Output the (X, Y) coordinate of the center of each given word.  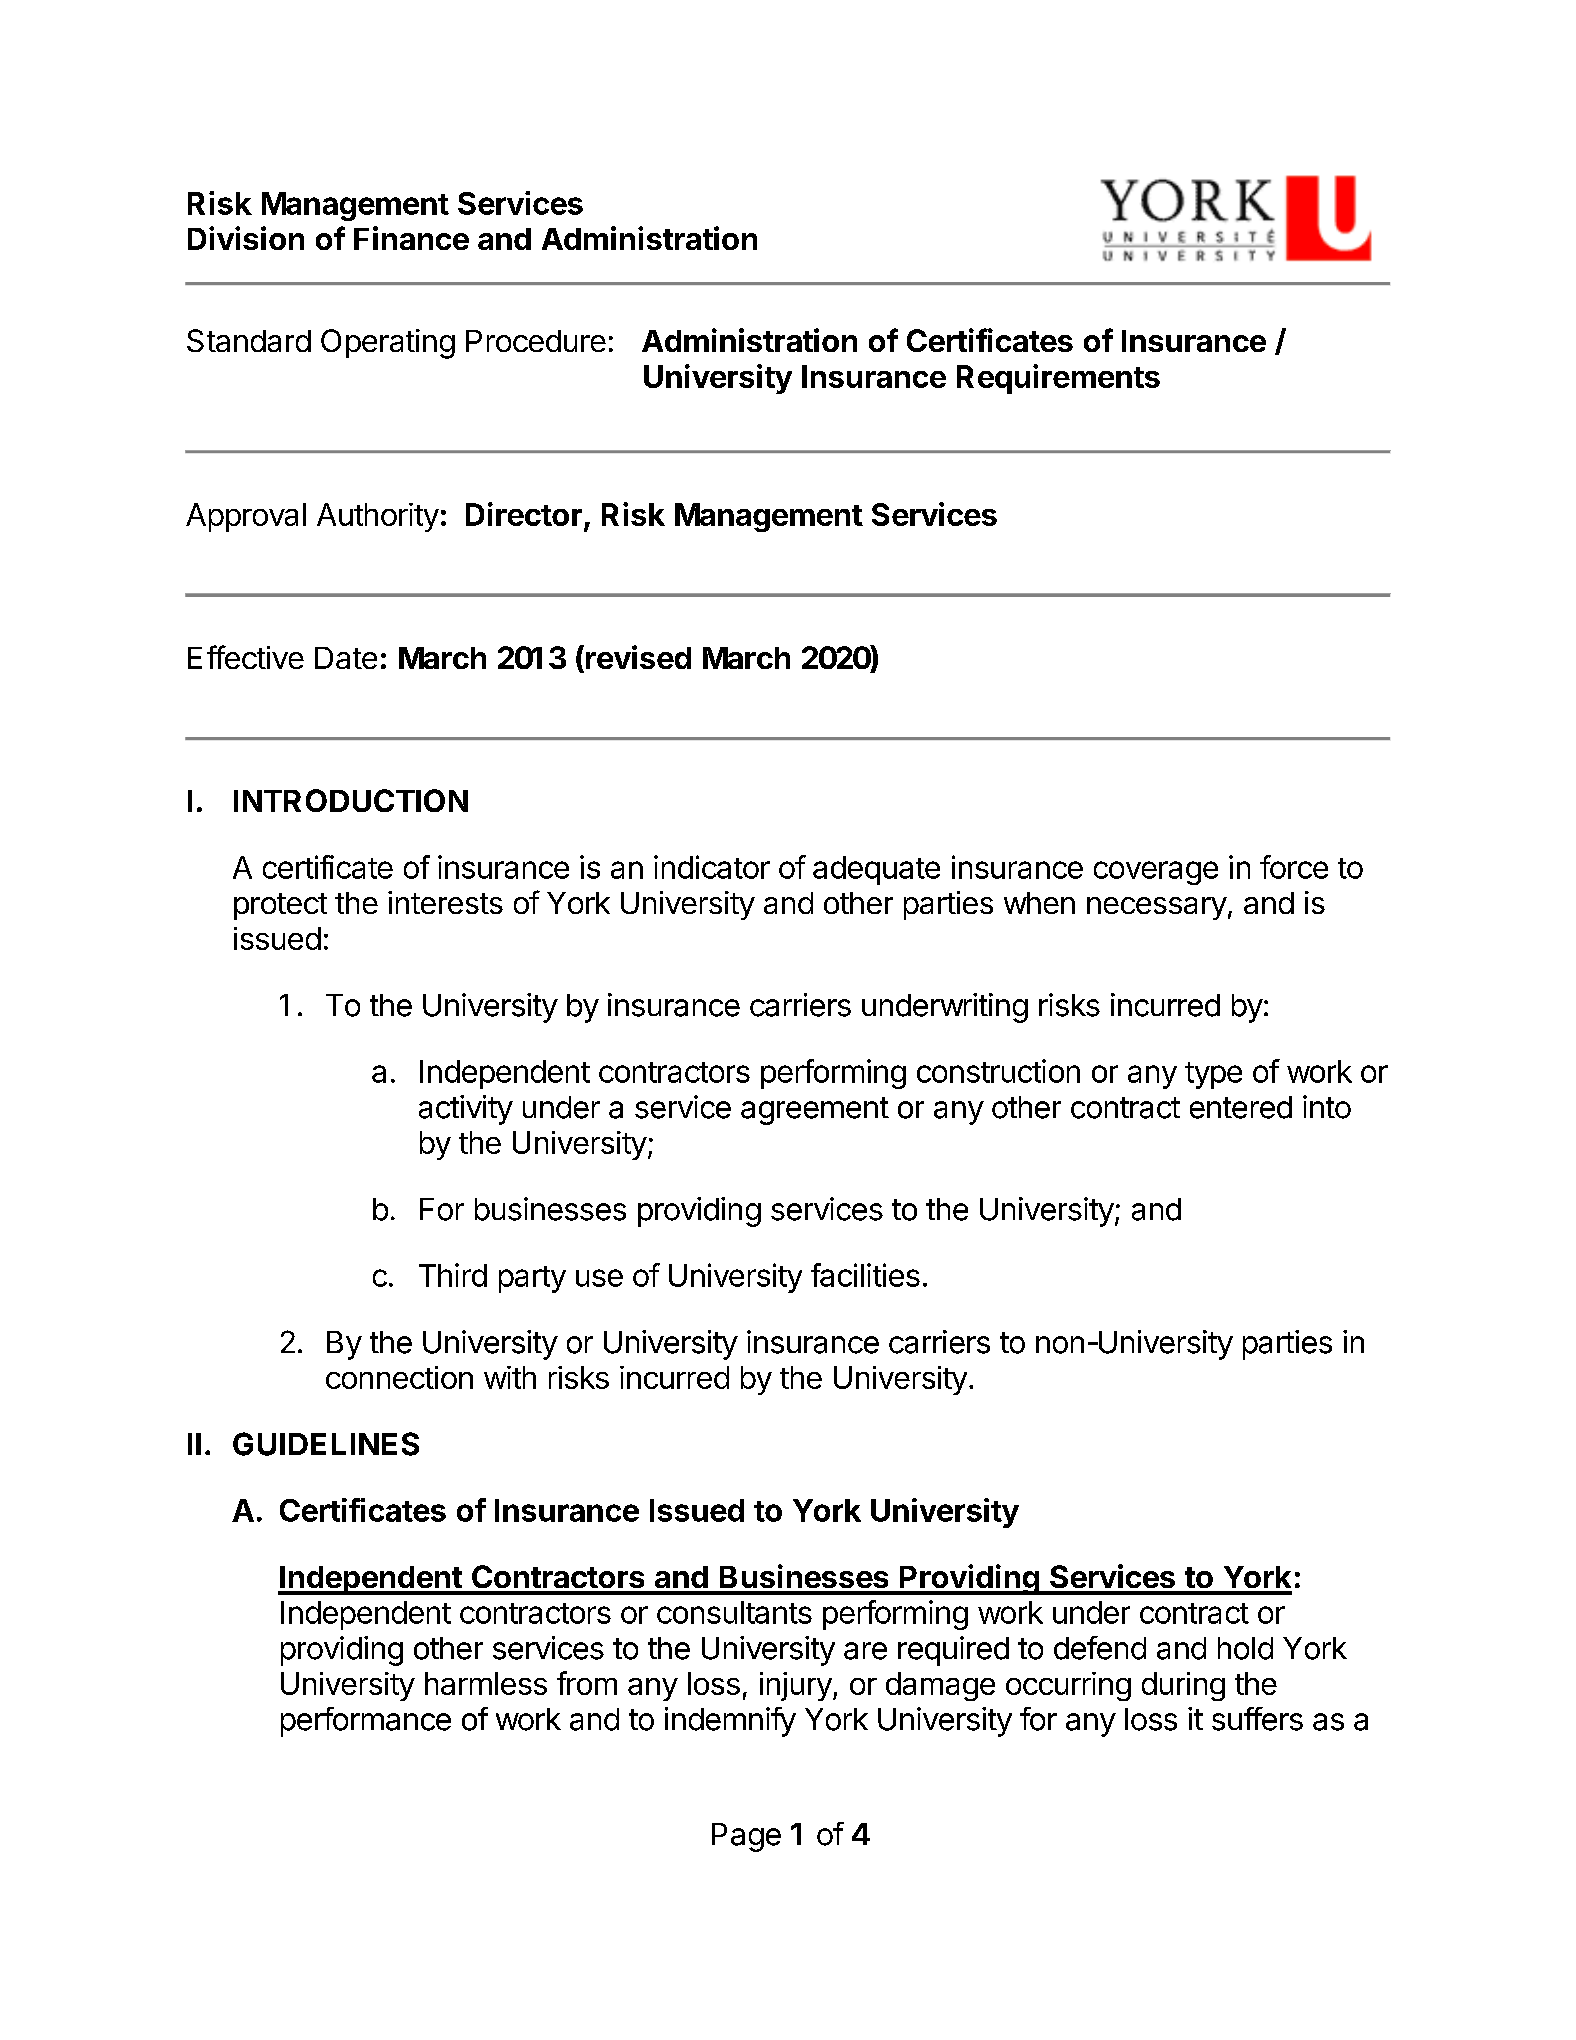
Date (346, 658)
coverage (1156, 873)
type (1213, 1075)
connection (399, 1377)
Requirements (1058, 379)
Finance (411, 238)
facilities (865, 1275)
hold (1245, 1648)
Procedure (536, 341)
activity (466, 1110)
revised (638, 657)
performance (366, 1722)
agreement (815, 1111)
